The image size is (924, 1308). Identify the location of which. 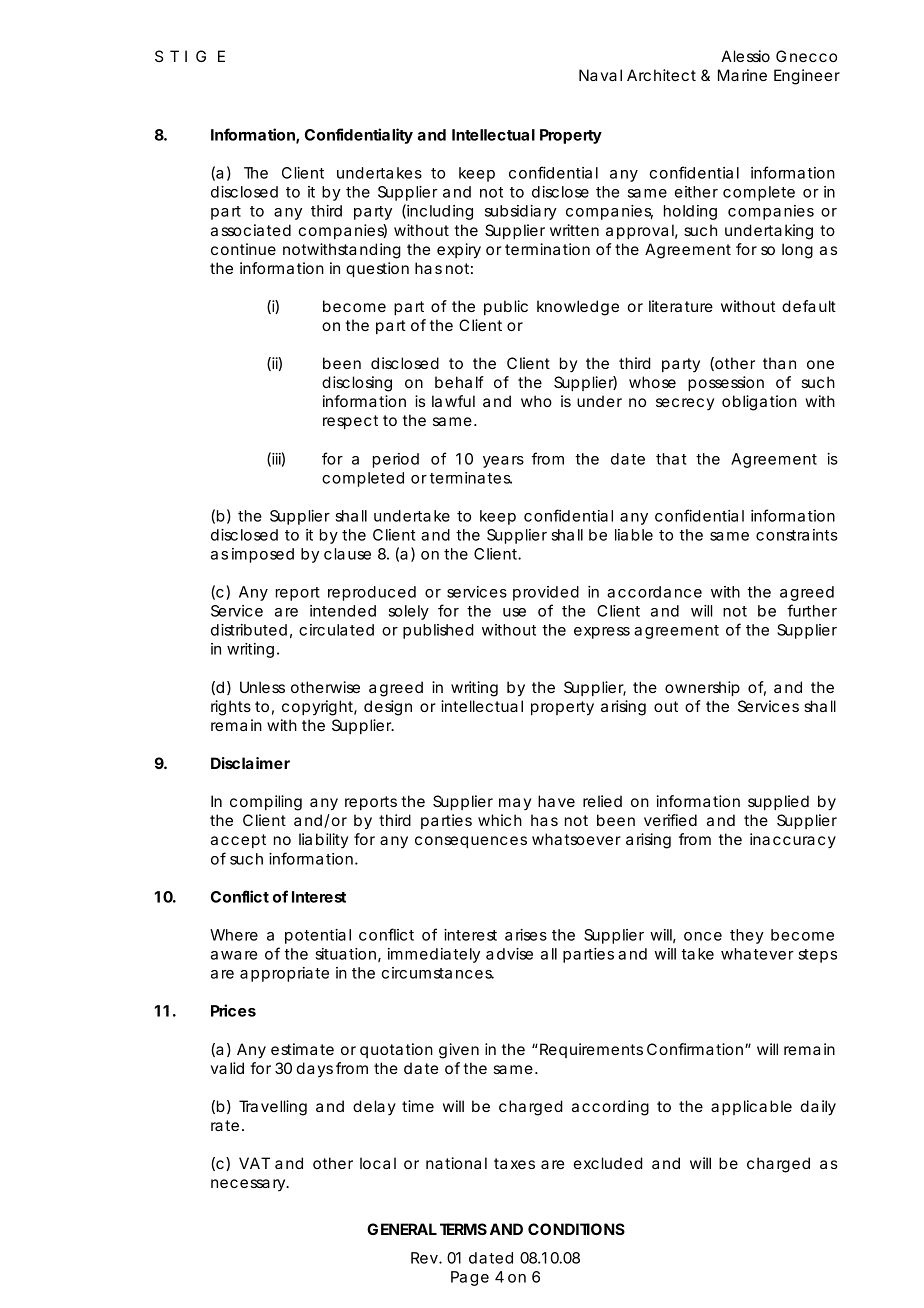
(500, 820).
